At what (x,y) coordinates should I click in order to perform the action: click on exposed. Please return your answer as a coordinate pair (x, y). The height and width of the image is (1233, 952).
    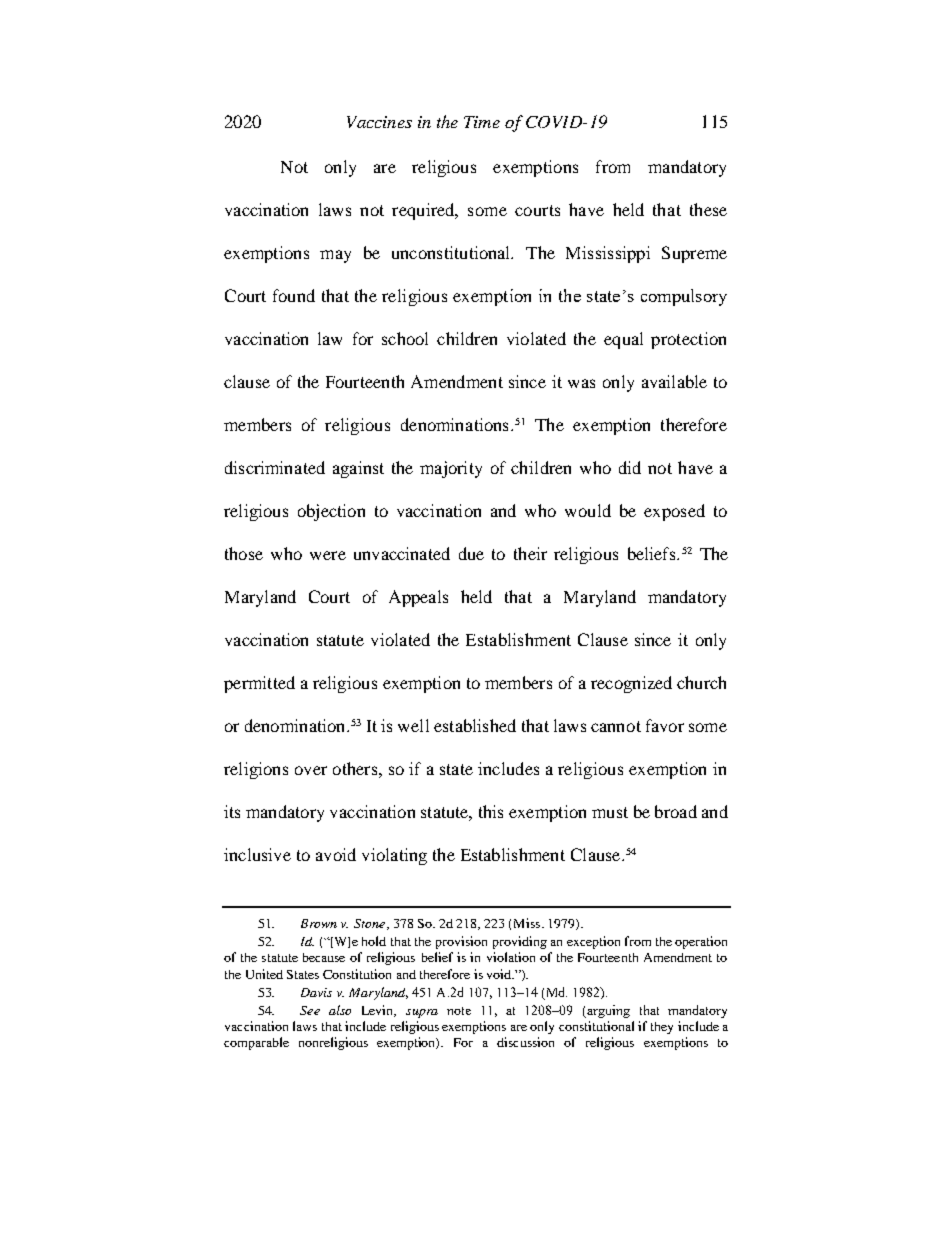
    Looking at the image, I should click on (674, 512).
